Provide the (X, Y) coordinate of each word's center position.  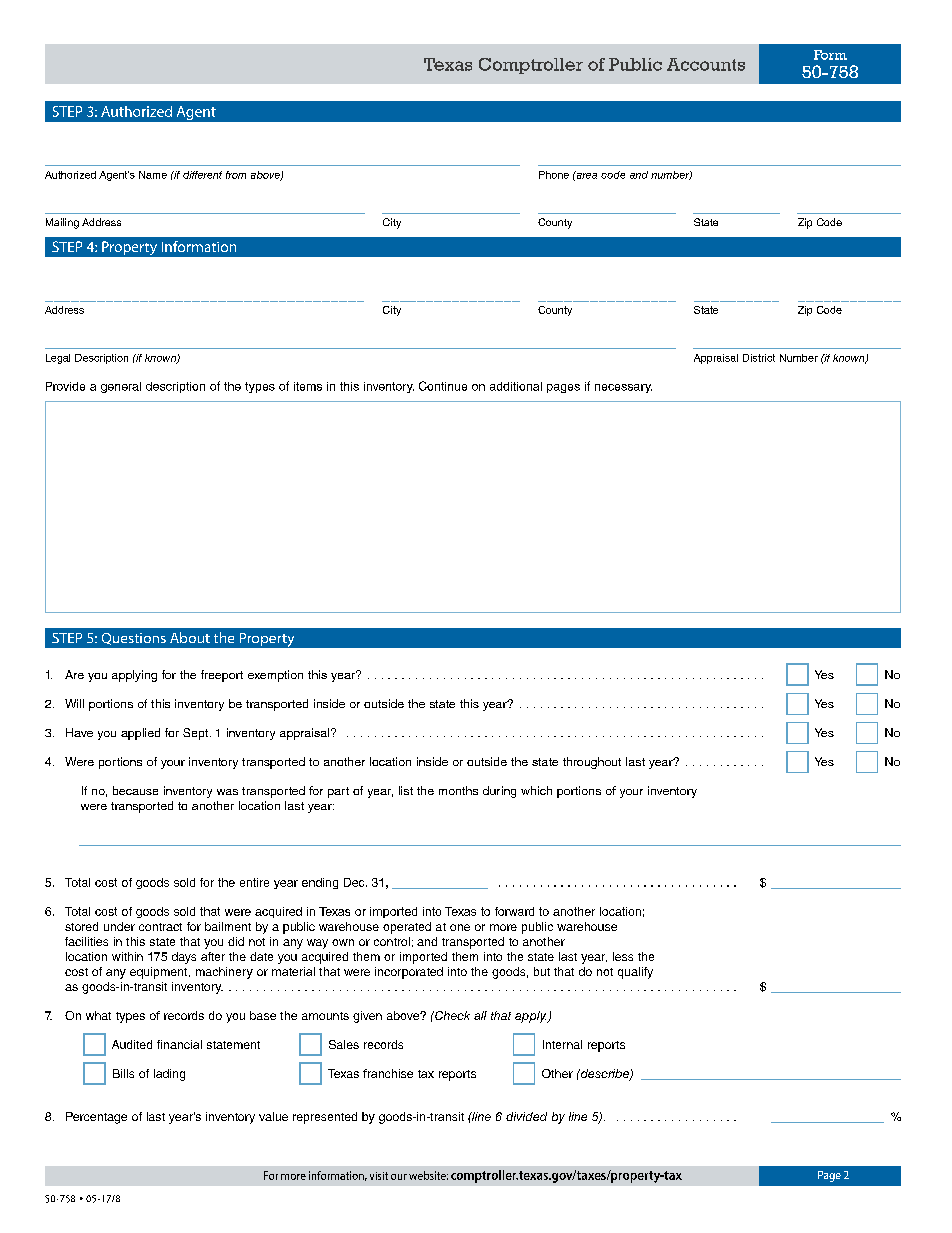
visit (379, 1176)
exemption (275, 676)
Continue (443, 386)
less (623, 956)
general (121, 387)
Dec (355, 882)
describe (604, 1075)
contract (160, 927)
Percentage (96, 1118)
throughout (592, 763)
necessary (623, 388)
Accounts (706, 64)
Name (153, 175)
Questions (134, 639)
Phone (554, 175)
